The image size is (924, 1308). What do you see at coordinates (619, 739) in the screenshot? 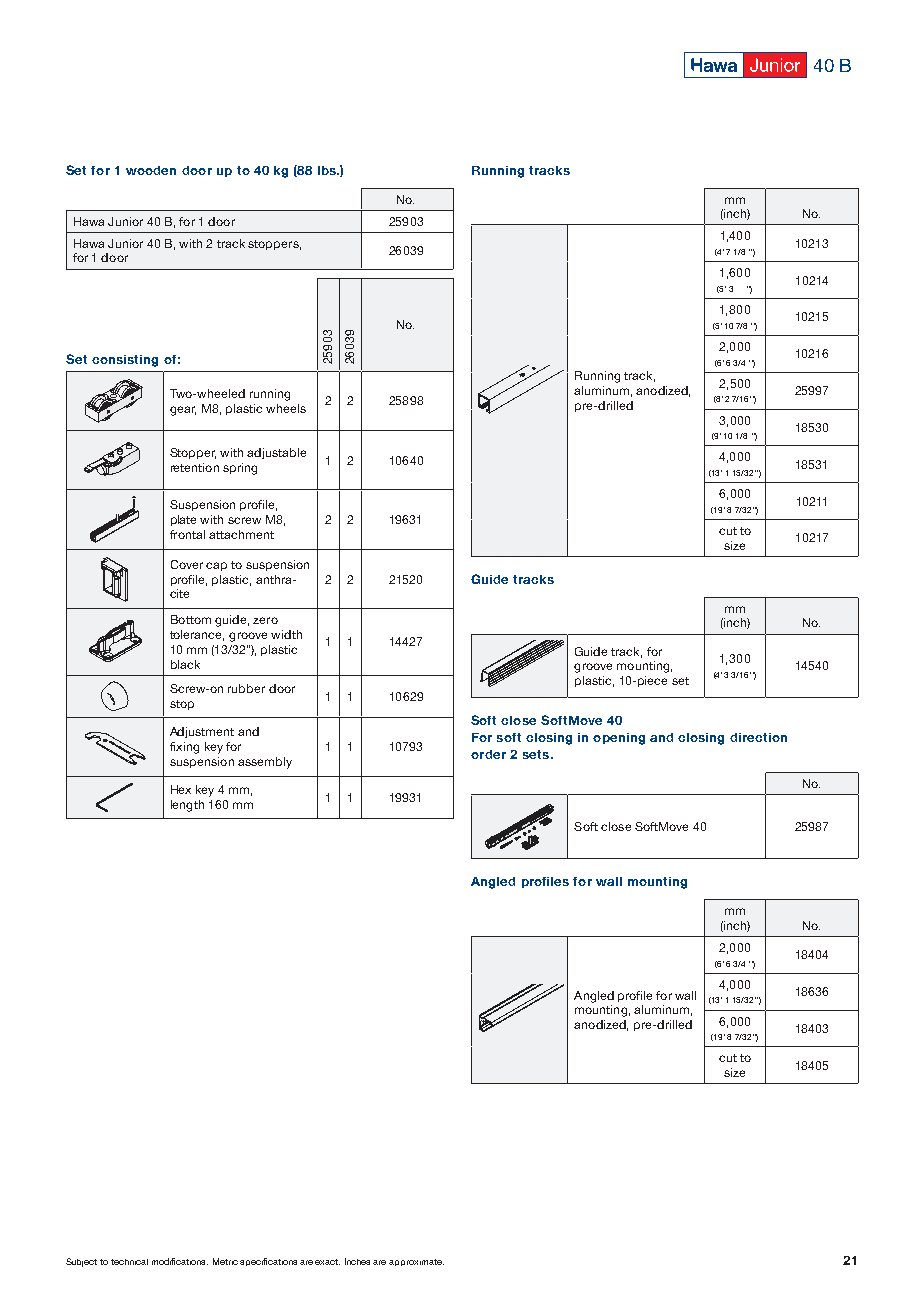
I see `opening` at bounding box center [619, 739].
